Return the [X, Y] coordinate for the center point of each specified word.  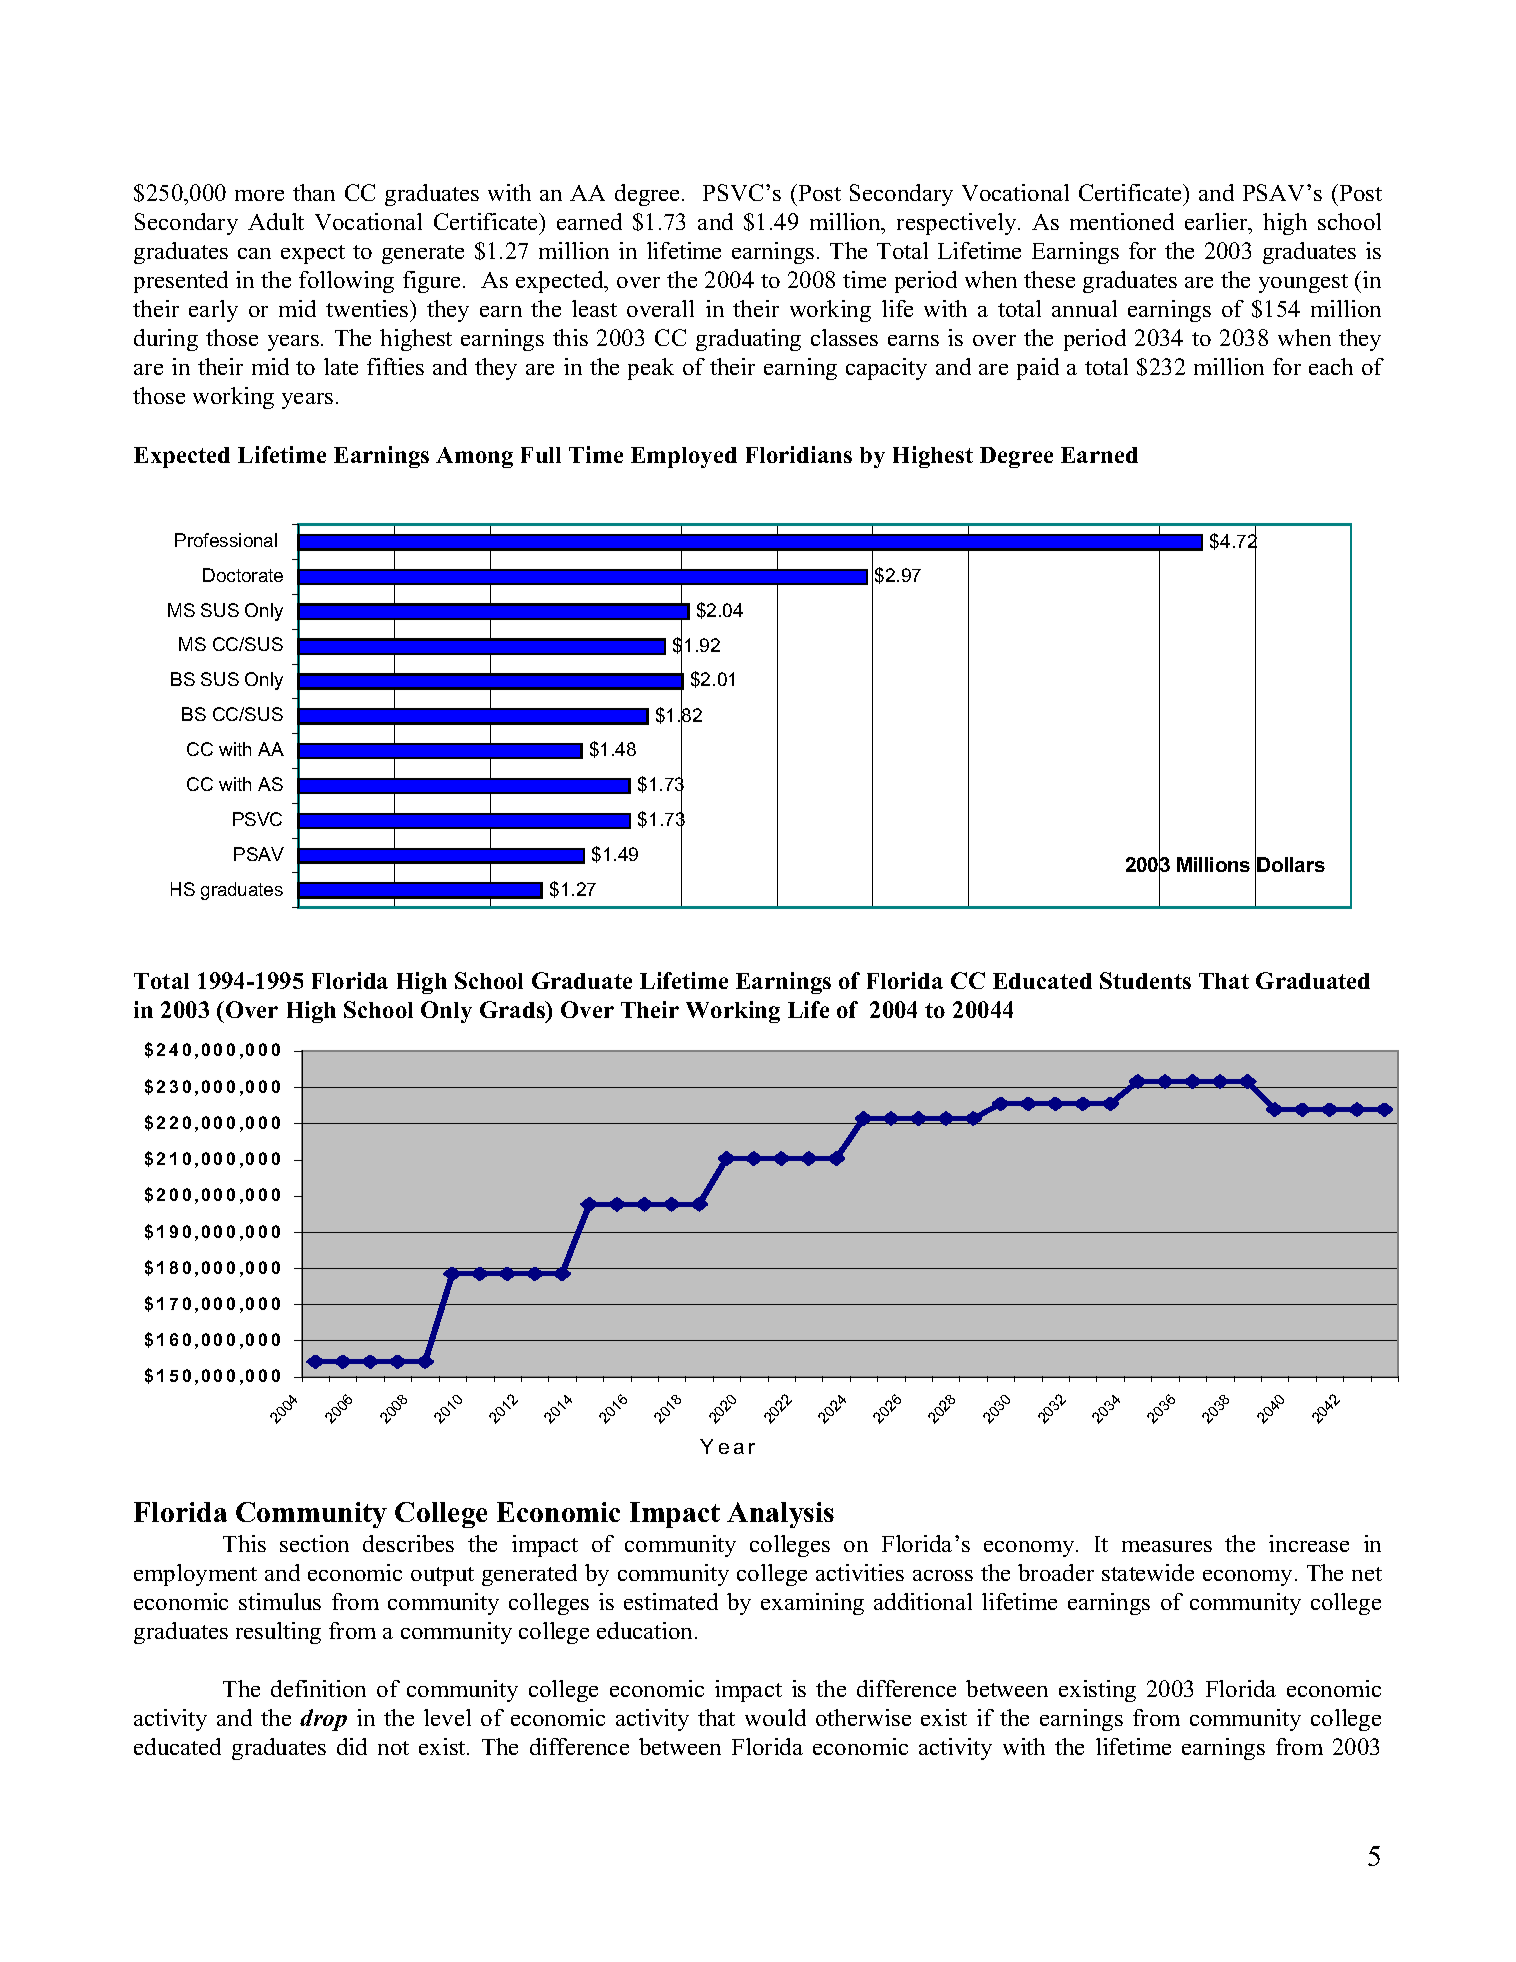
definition [318, 1688]
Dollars [1291, 864]
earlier [1217, 221]
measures [1167, 1546]
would [775, 1717]
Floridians [799, 454]
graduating [748, 340]
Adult [276, 221]
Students [1145, 980]
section [314, 1543]
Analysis [780, 1515]
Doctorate [243, 575]
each [1331, 366]
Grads [513, 1011]
